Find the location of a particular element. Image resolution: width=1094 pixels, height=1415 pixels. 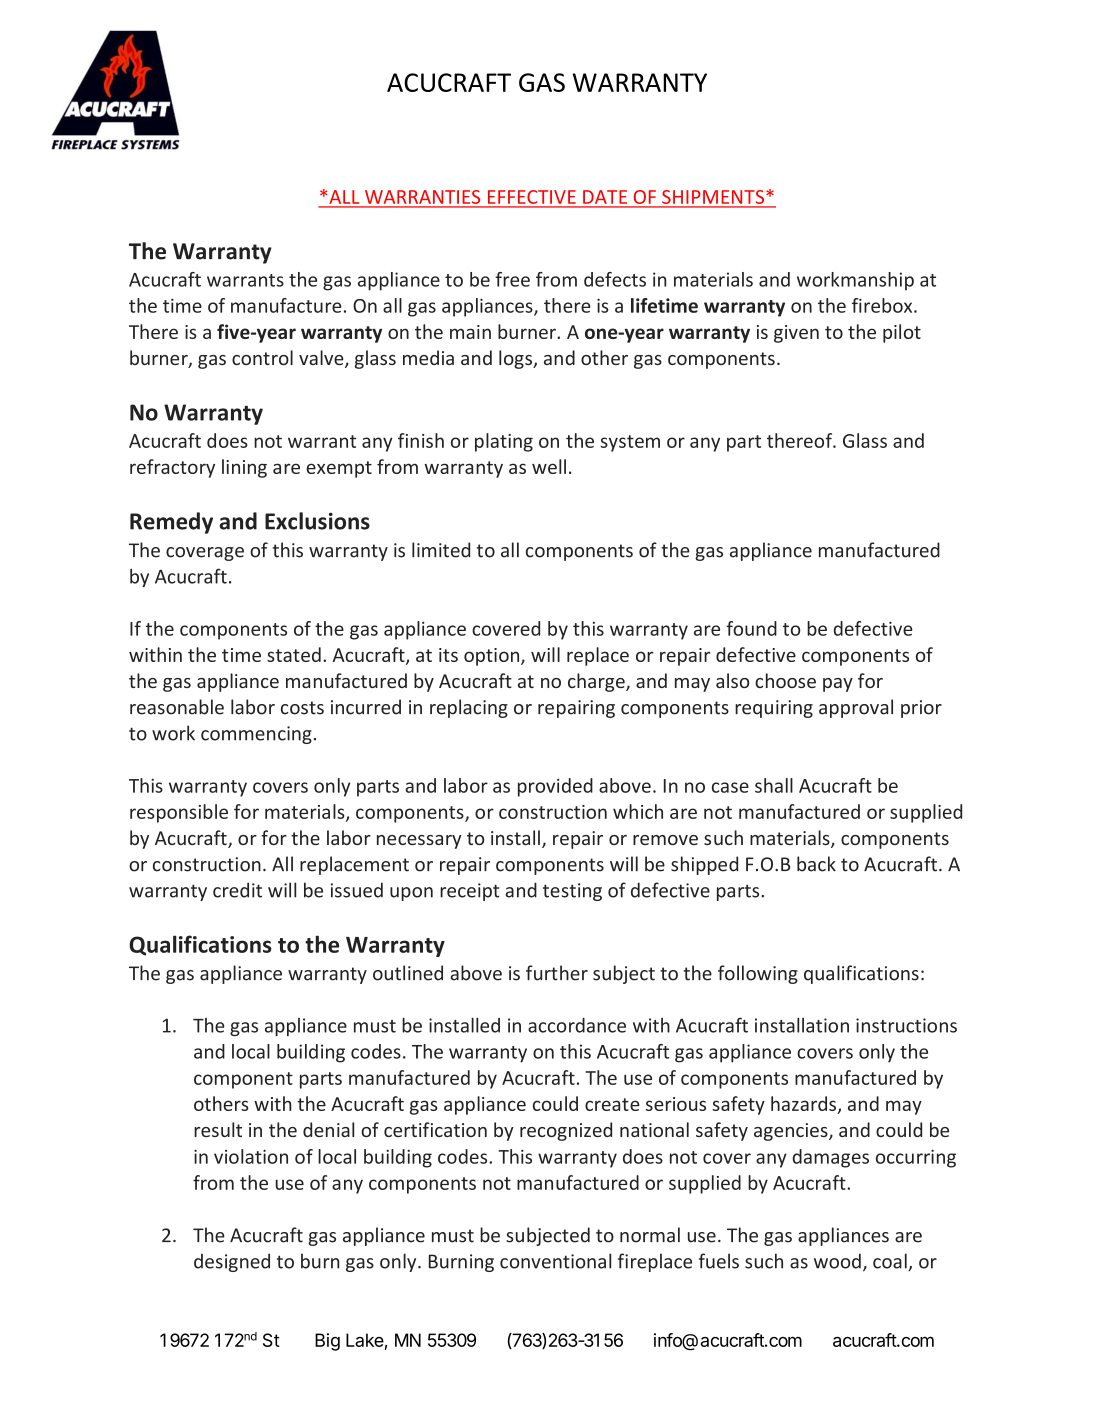

designed is located at coordinates (232, 1262).
